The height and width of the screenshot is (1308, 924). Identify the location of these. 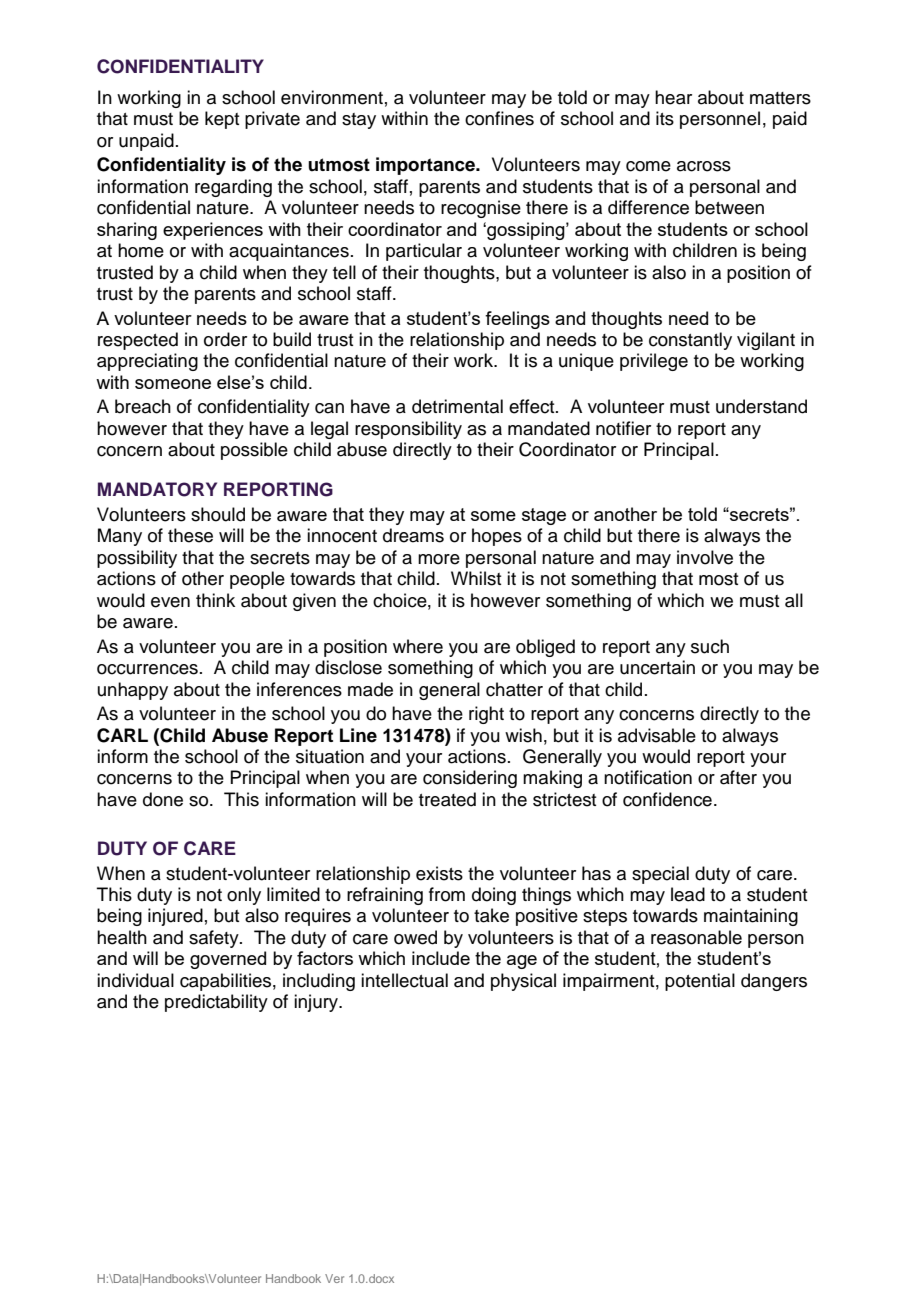
(190, 535).
